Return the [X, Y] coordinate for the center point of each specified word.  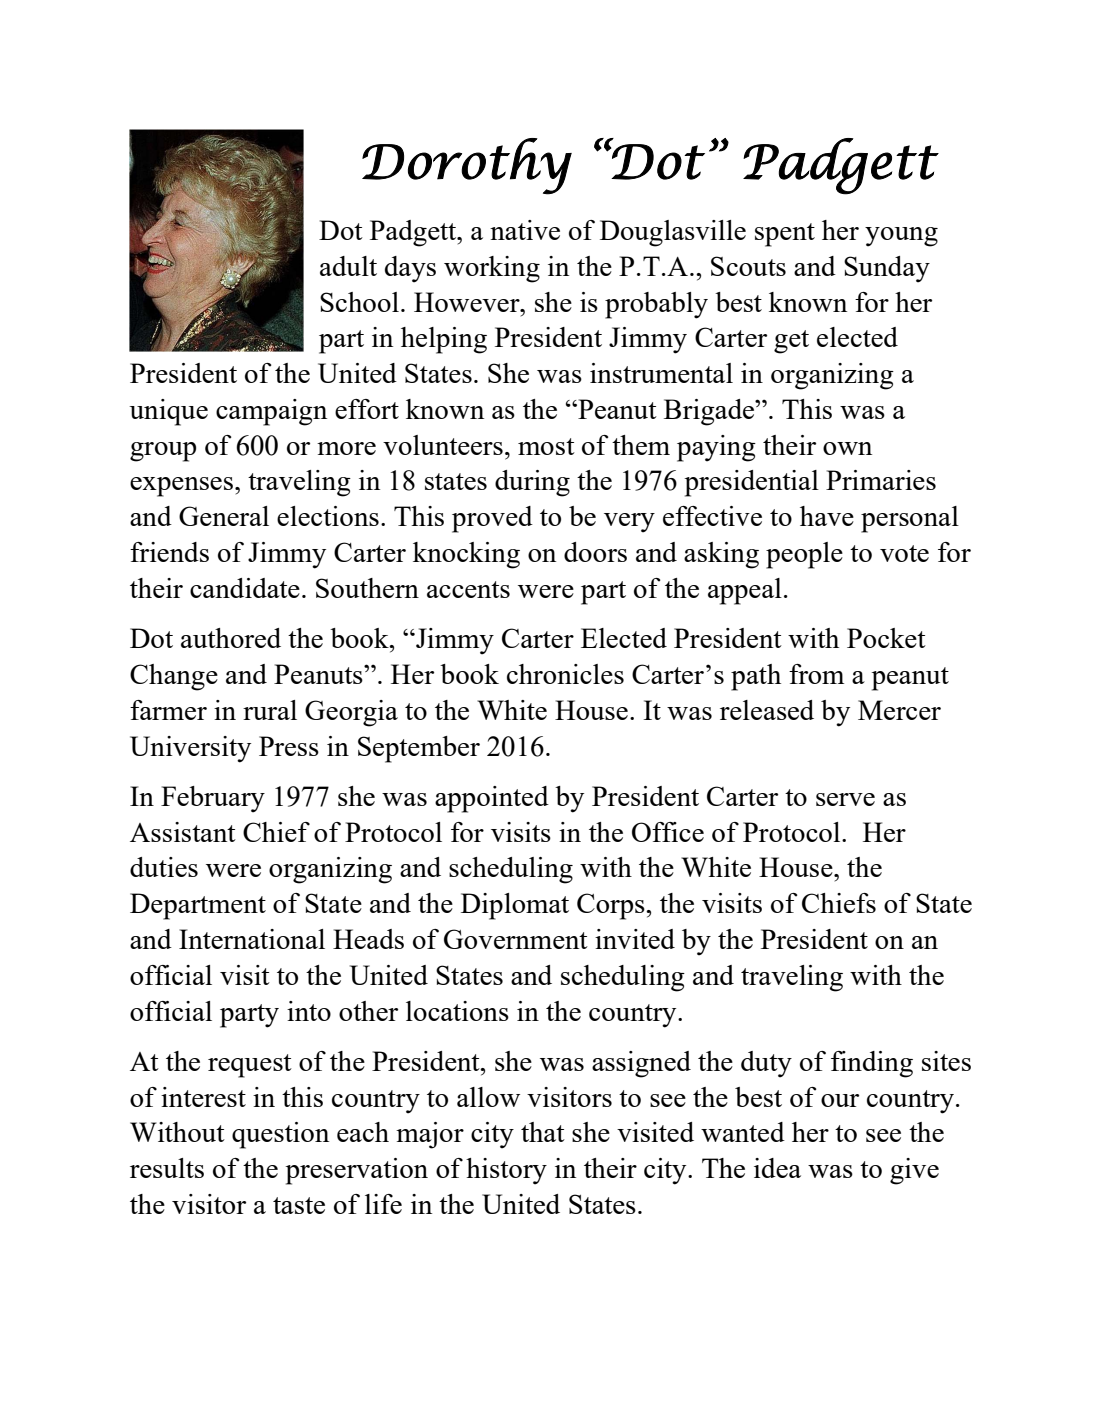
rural [270, 710]
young [901, 237]
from [816, 674]
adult [348, 266]
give [914, 1171]
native [525, 230]
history [506, 1171]
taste [299, 1205]
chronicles [565, 674]
